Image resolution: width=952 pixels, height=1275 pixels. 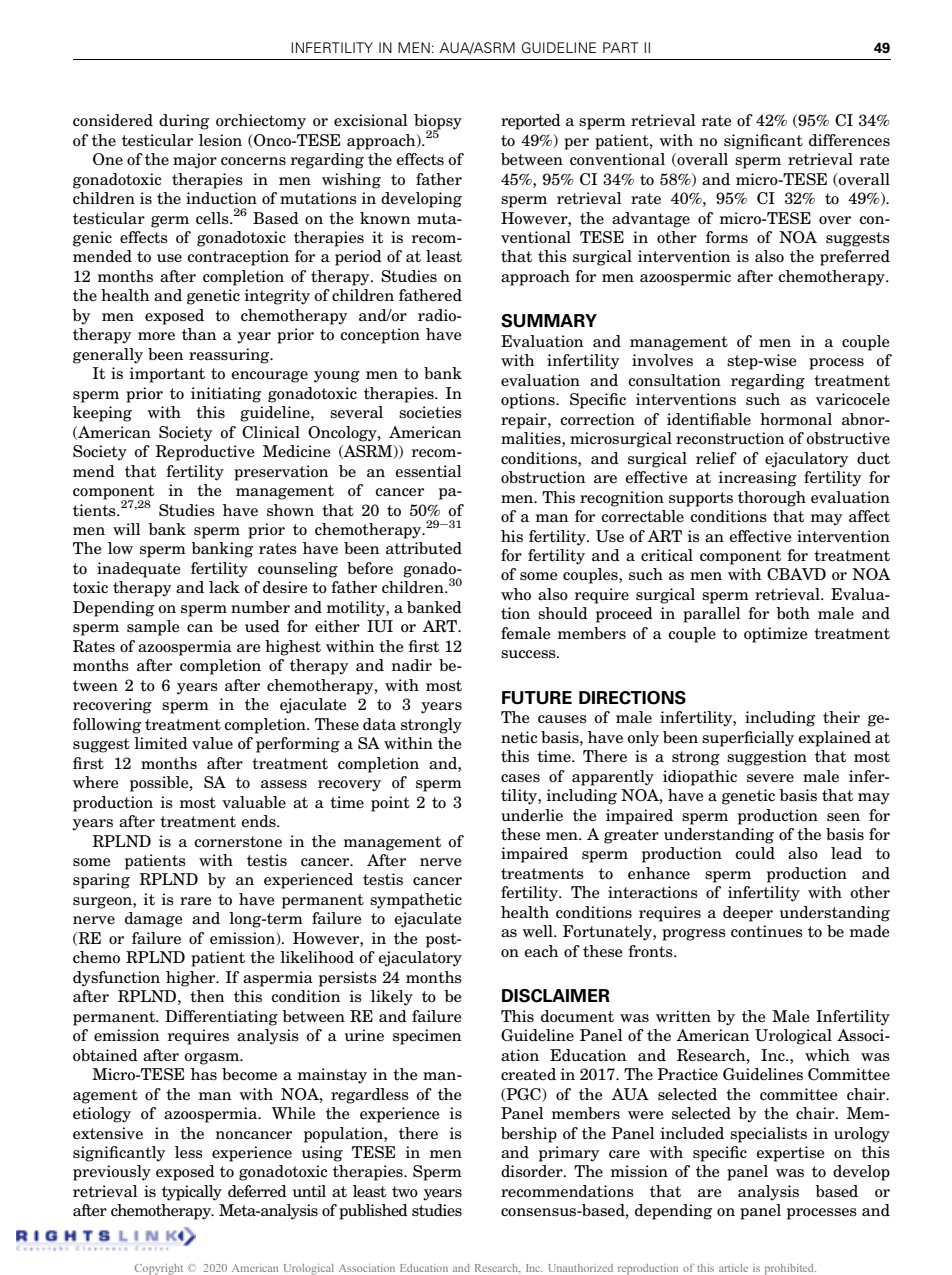 What do you see at coordinates (849, 140) in the screenshot?
I see `differences` at bounding box center [849, 140].
